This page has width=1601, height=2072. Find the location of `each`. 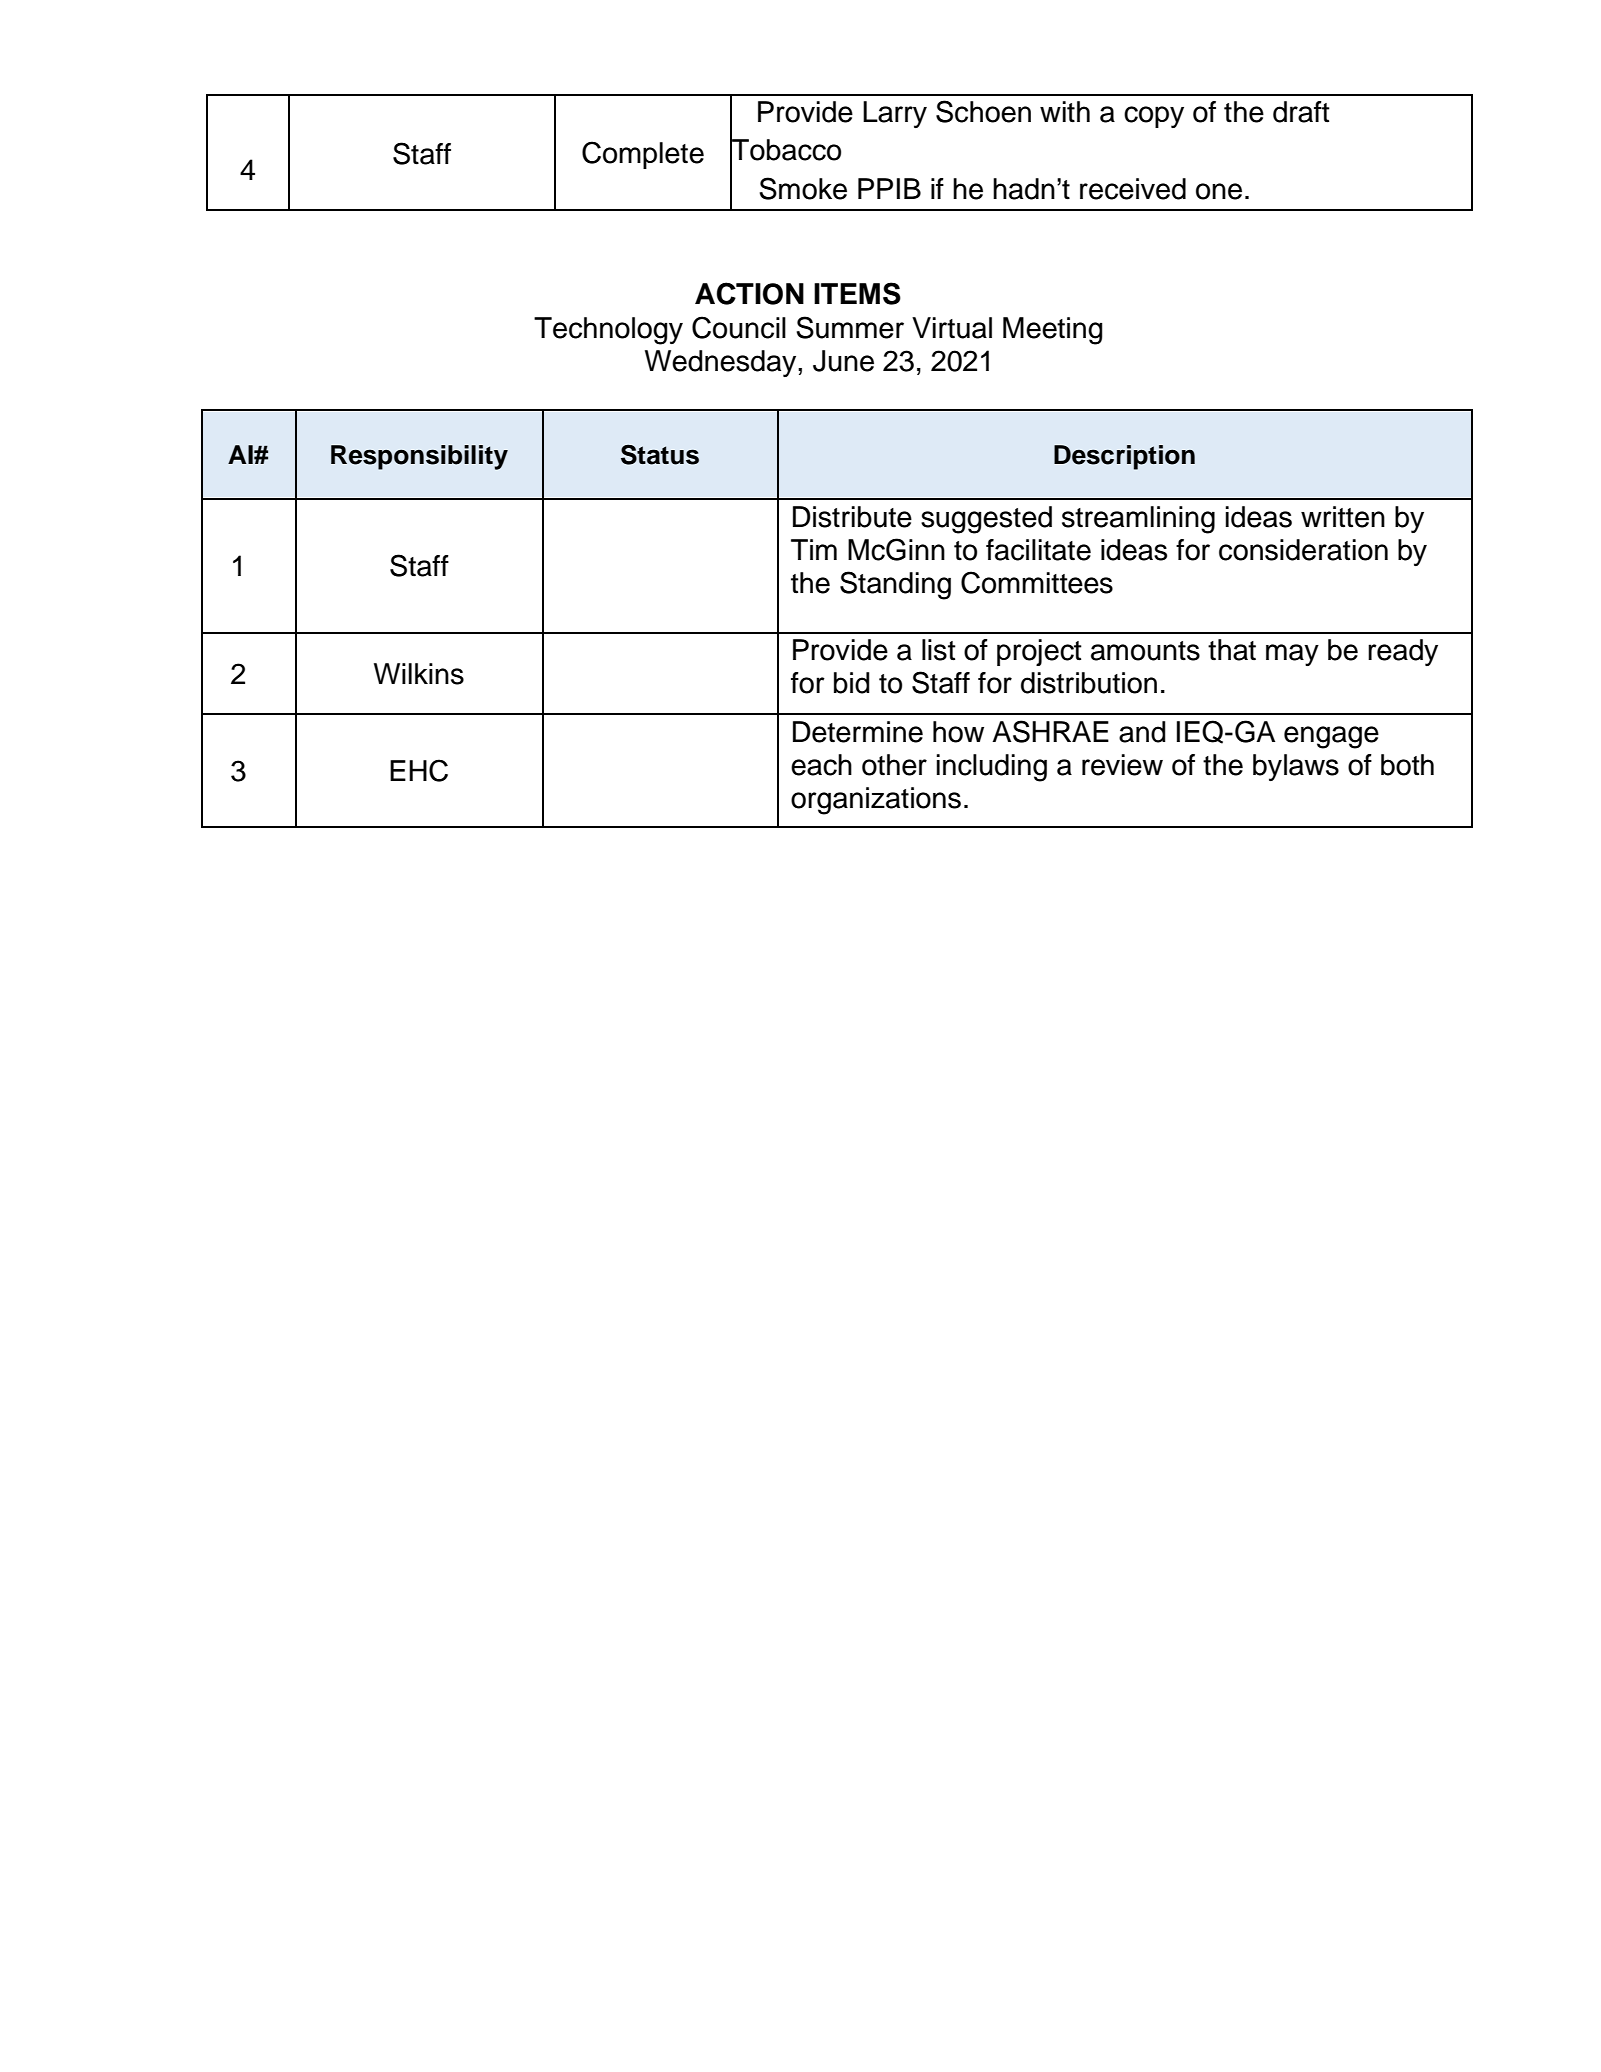

each is located at coordinates (821, 765).
